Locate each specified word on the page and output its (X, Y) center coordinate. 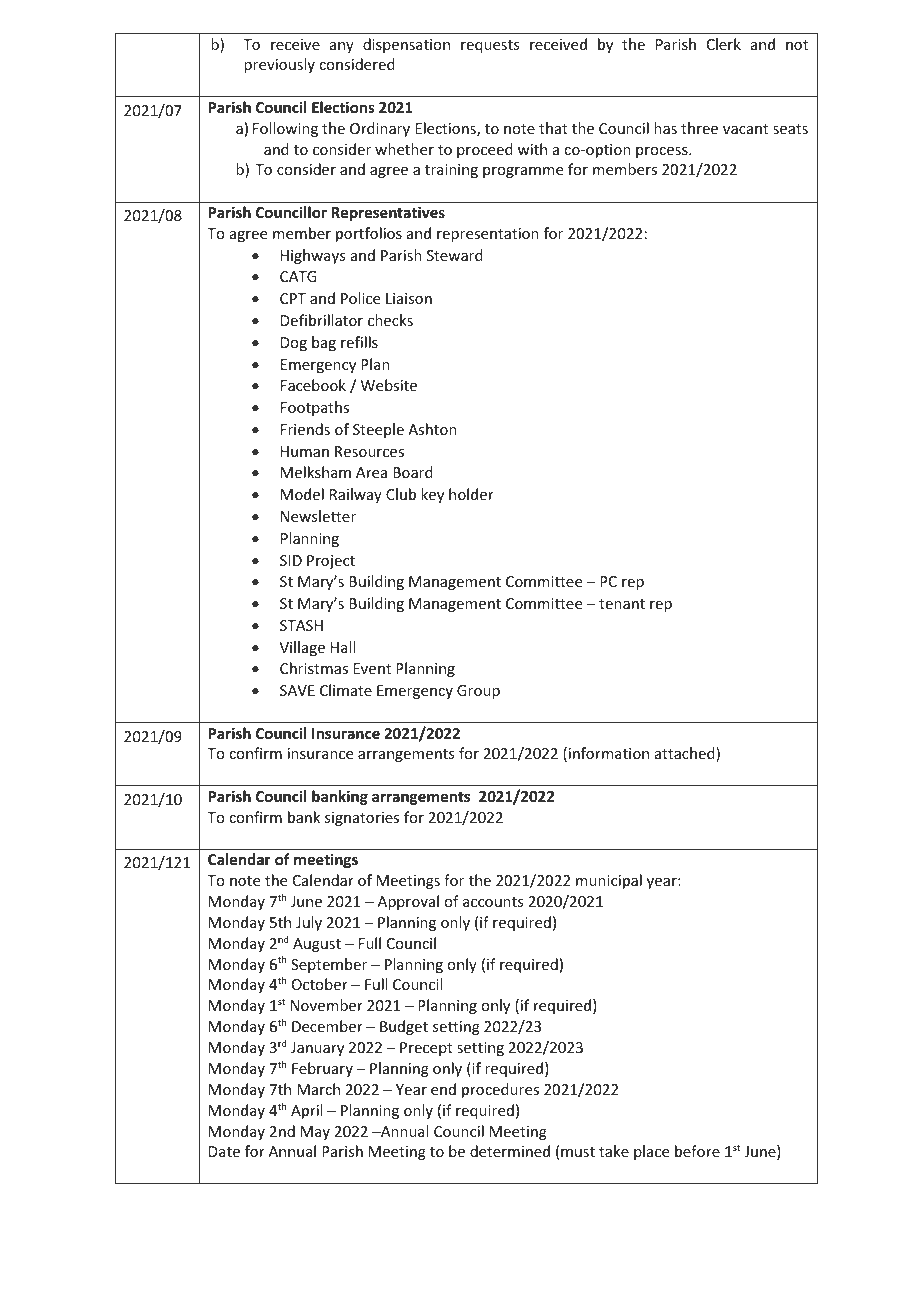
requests (490, 46)
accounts (493, 902)
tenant (622, 604)
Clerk (724, 44)
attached (686, 754)
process (663, 152)
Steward (455, 255)
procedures (500, 1090)
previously (279, 65)
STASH (301, 625)
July (309, 923)
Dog (294, 344)
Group (478, 692)
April (306, 1111)
